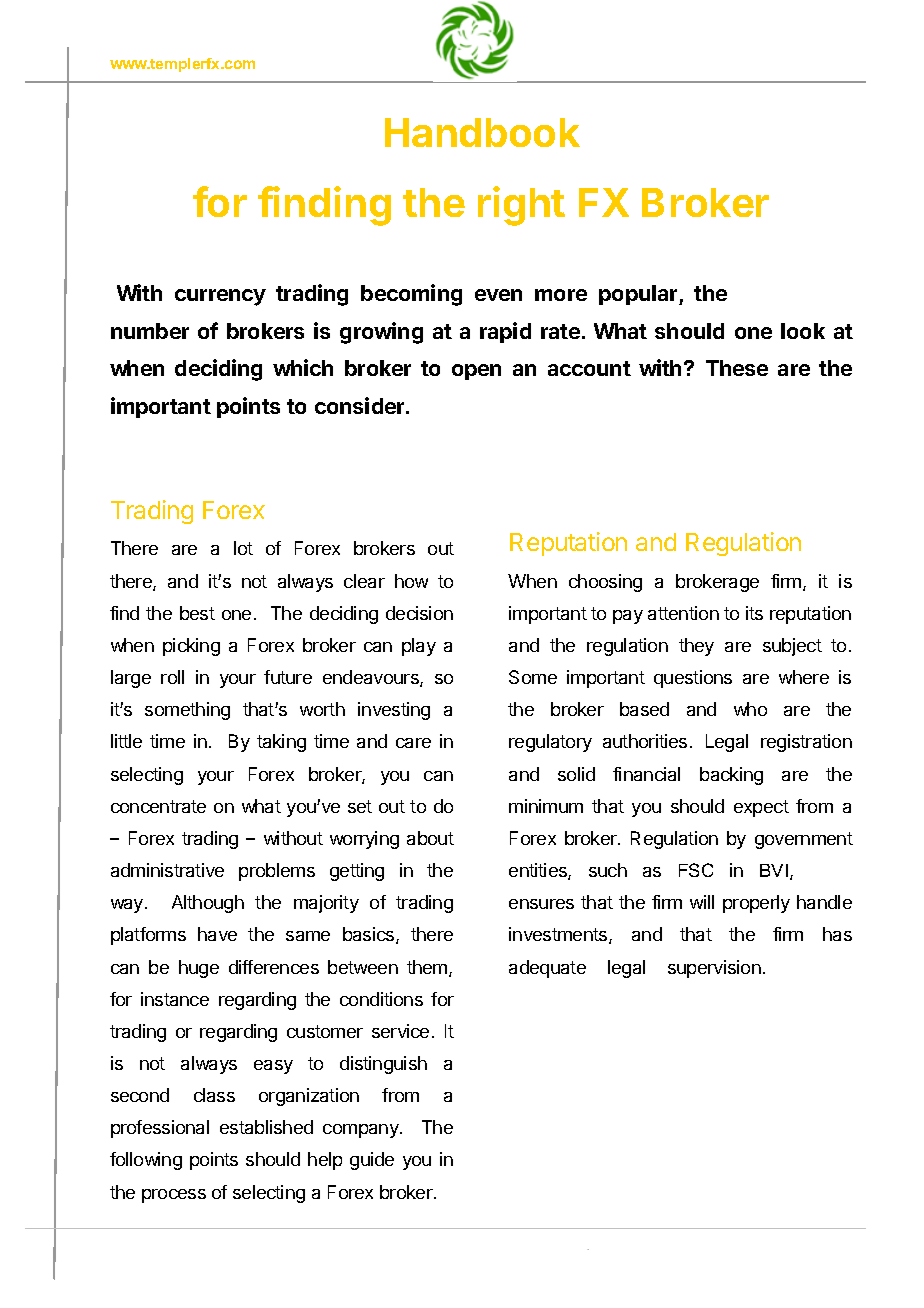 This image has height=1308, width=924. I want to click on lot, so click(243, 548).
